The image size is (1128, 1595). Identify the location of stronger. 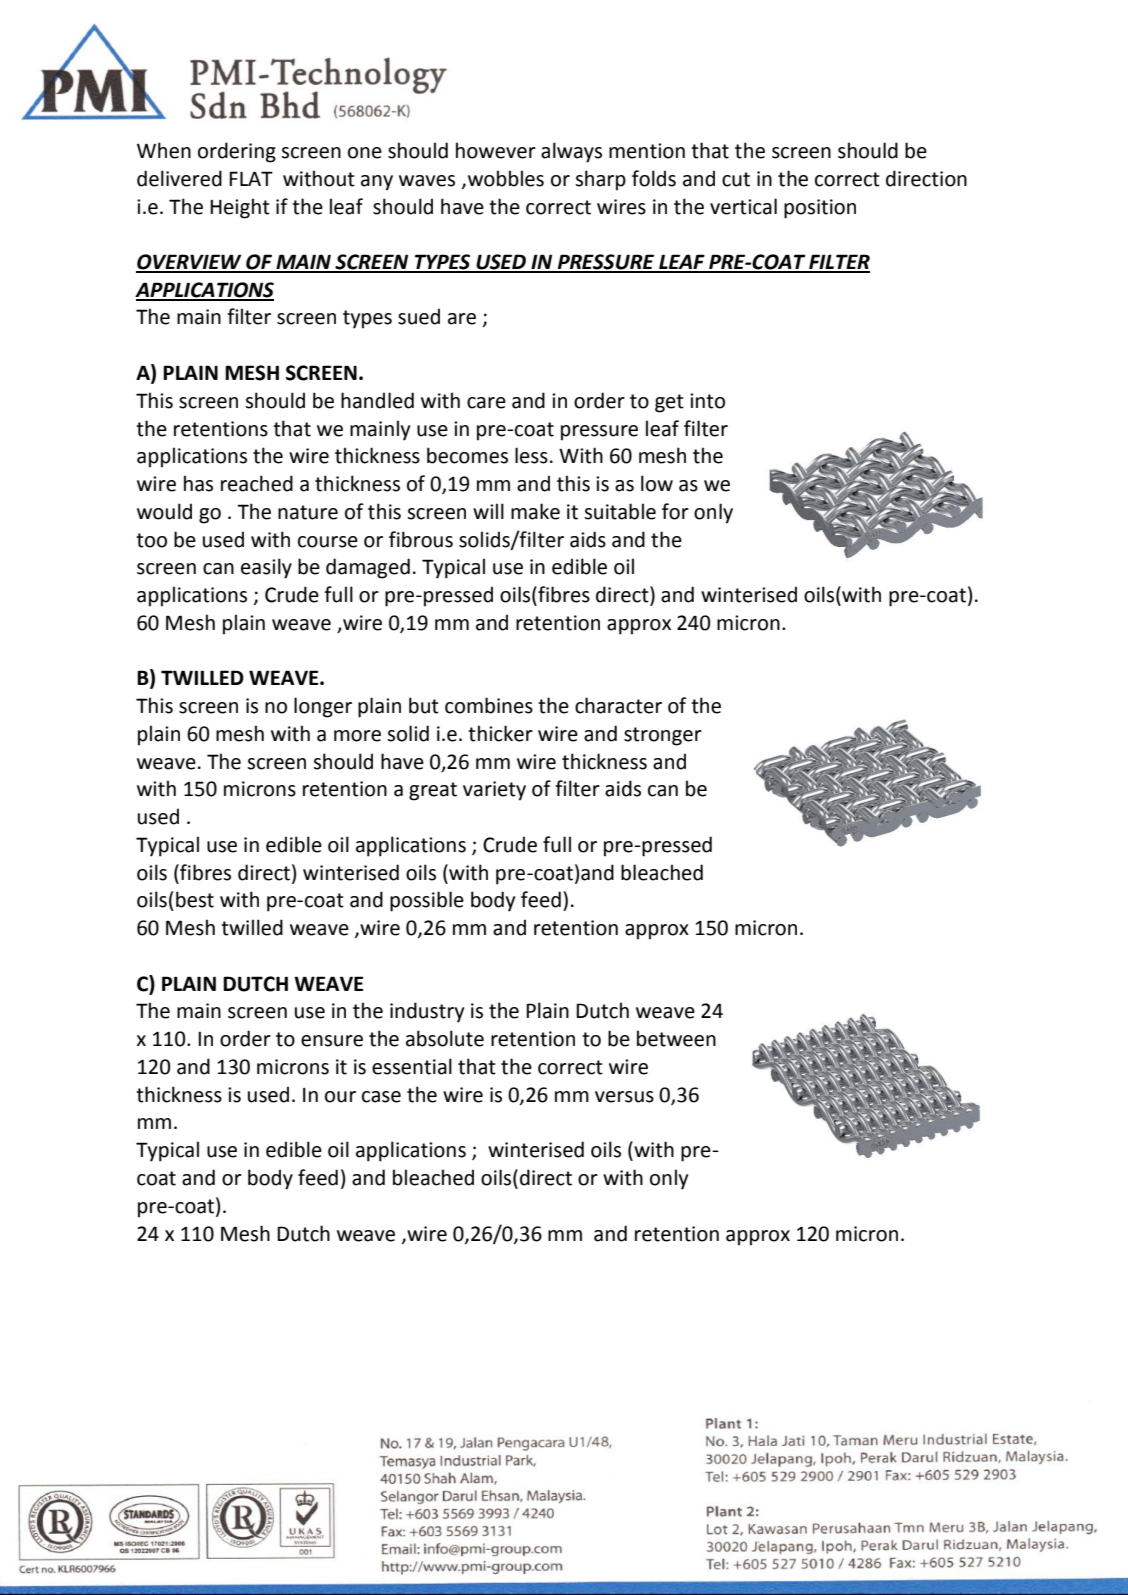
(663, 736).
